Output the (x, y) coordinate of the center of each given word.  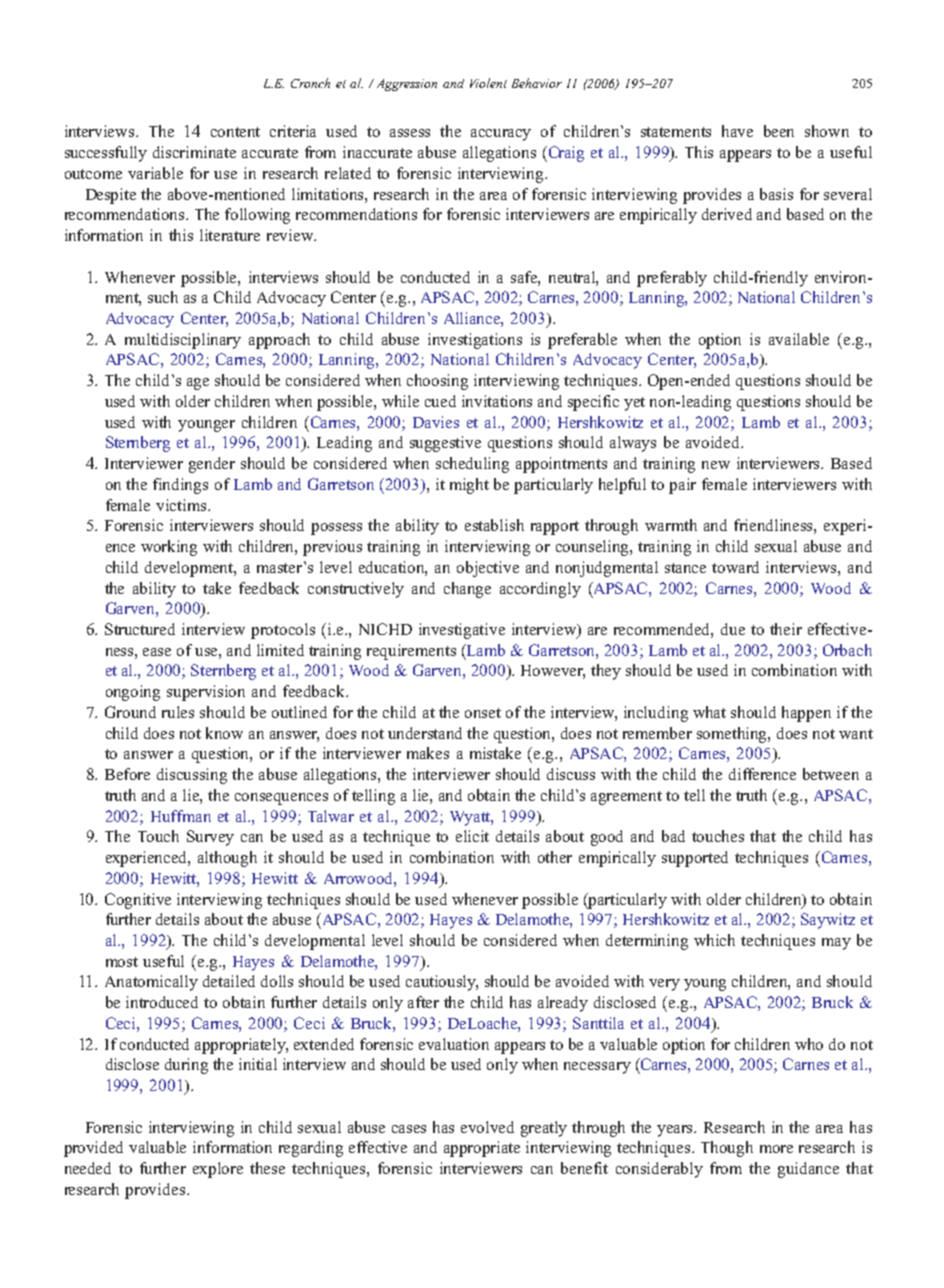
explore (218, 1170)
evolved (487, 1127)
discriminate (194, 152)
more (776, 1149)
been (779, 131)
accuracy (501, 135)
